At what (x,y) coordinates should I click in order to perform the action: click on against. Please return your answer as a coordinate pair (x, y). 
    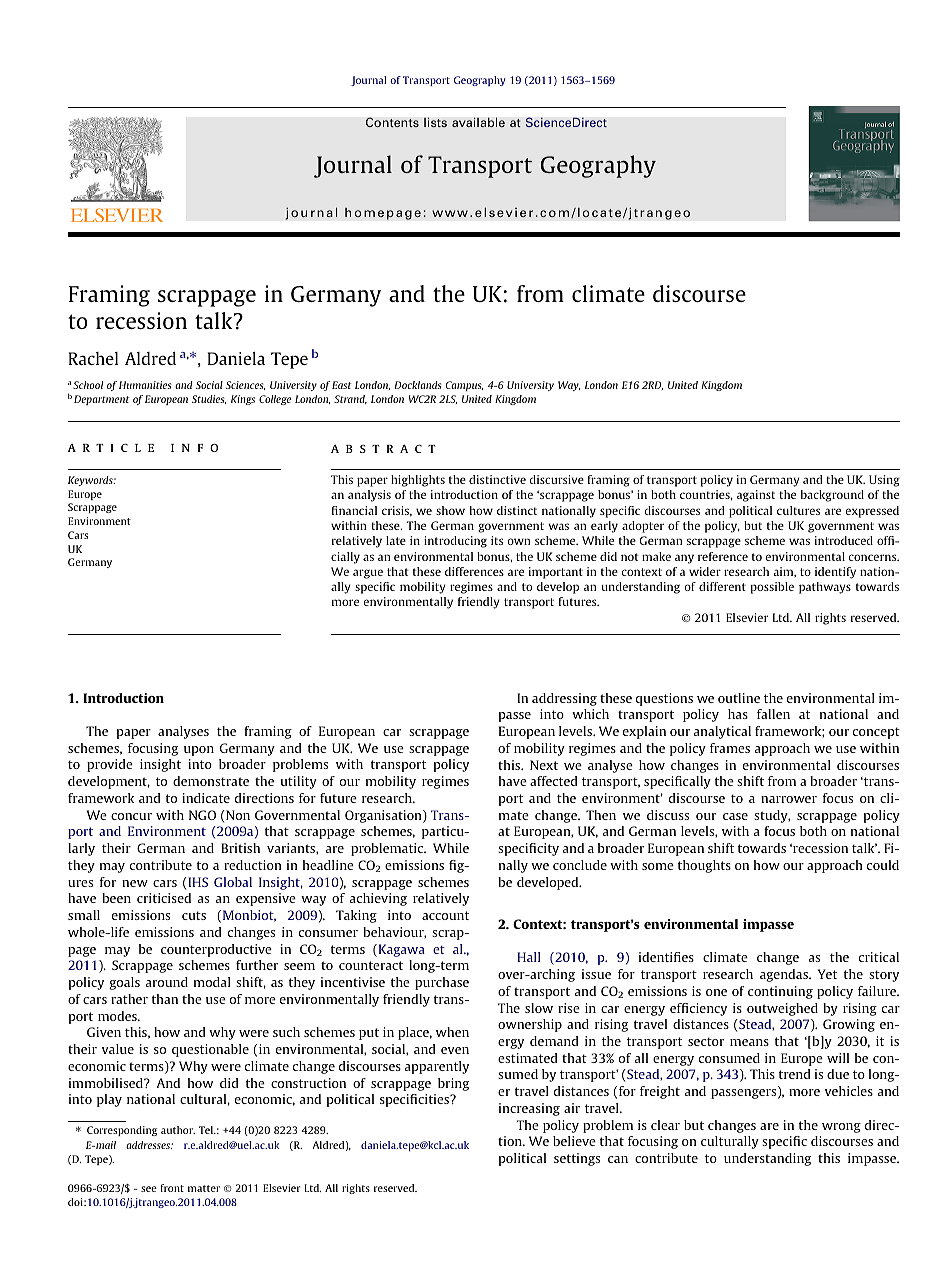
    Looking at the image, I should click on (756, 496).
